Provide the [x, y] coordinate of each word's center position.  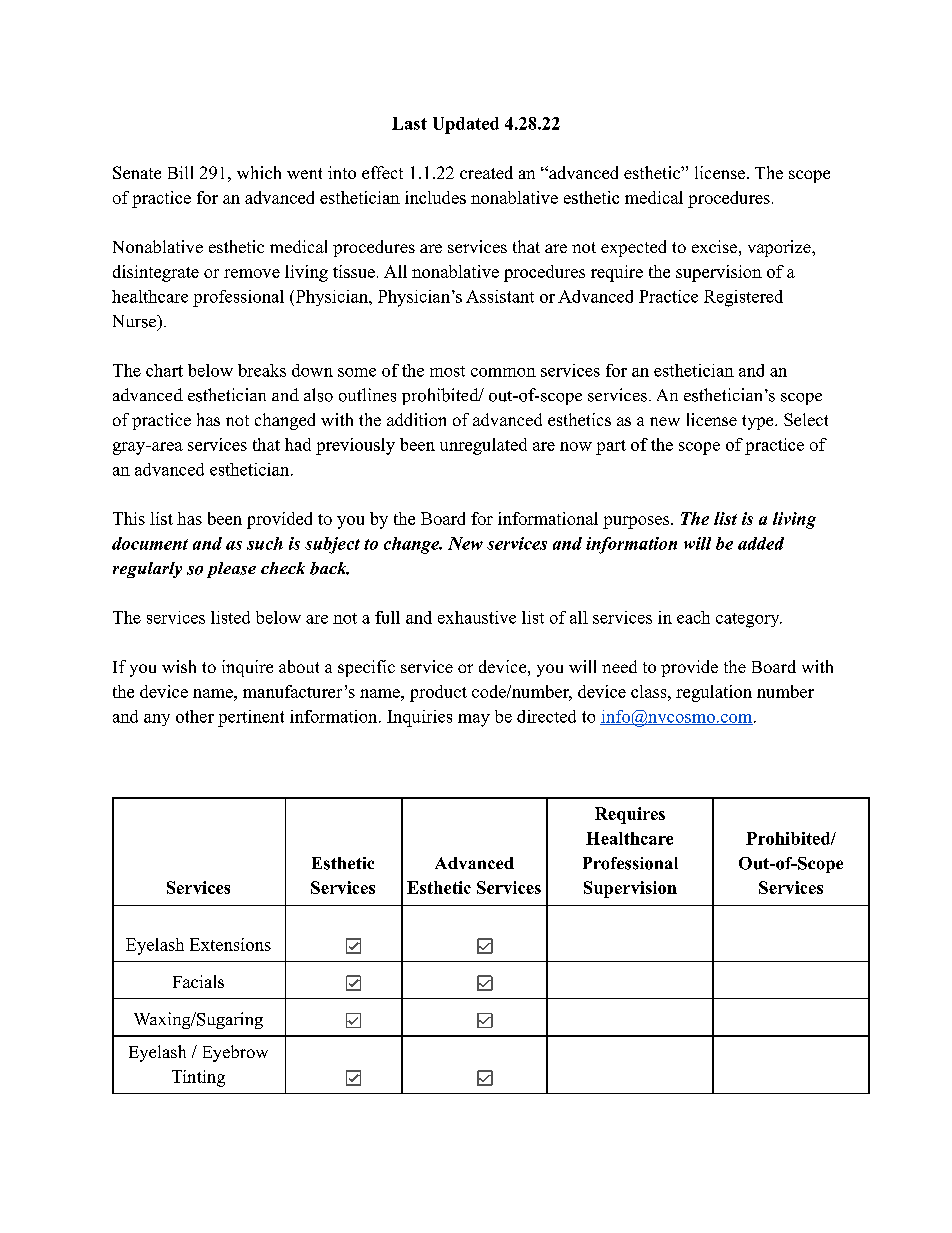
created [486, 172]
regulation [714, 693]
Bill [180, 172]
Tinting [198, 1078]
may [474, 720]
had [298, 444]
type [757, 422]
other [195, 716]
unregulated [483, 446]
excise [714, 246]
